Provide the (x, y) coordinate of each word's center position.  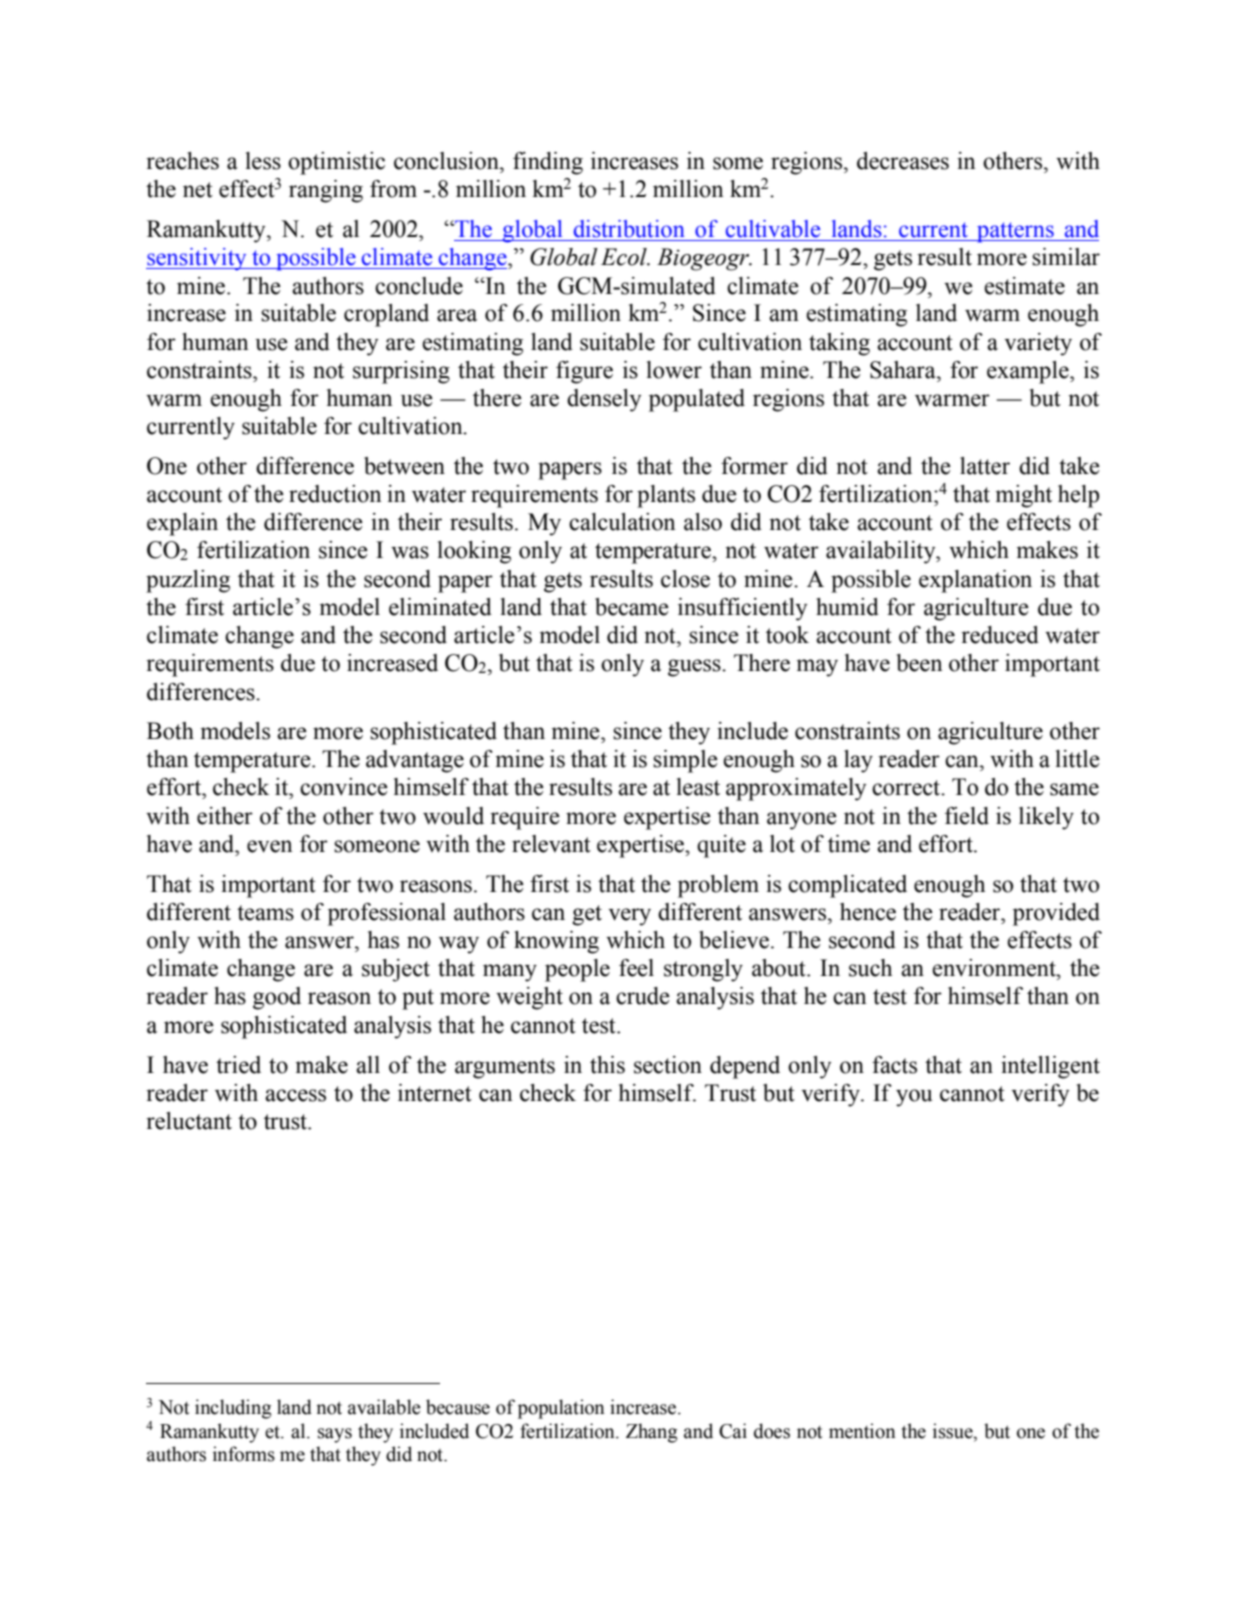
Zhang (652, 1433)
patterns (1015, 232)
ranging (326, 191)
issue (954, 1431)
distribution (629, 229)
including (233, 1409)
